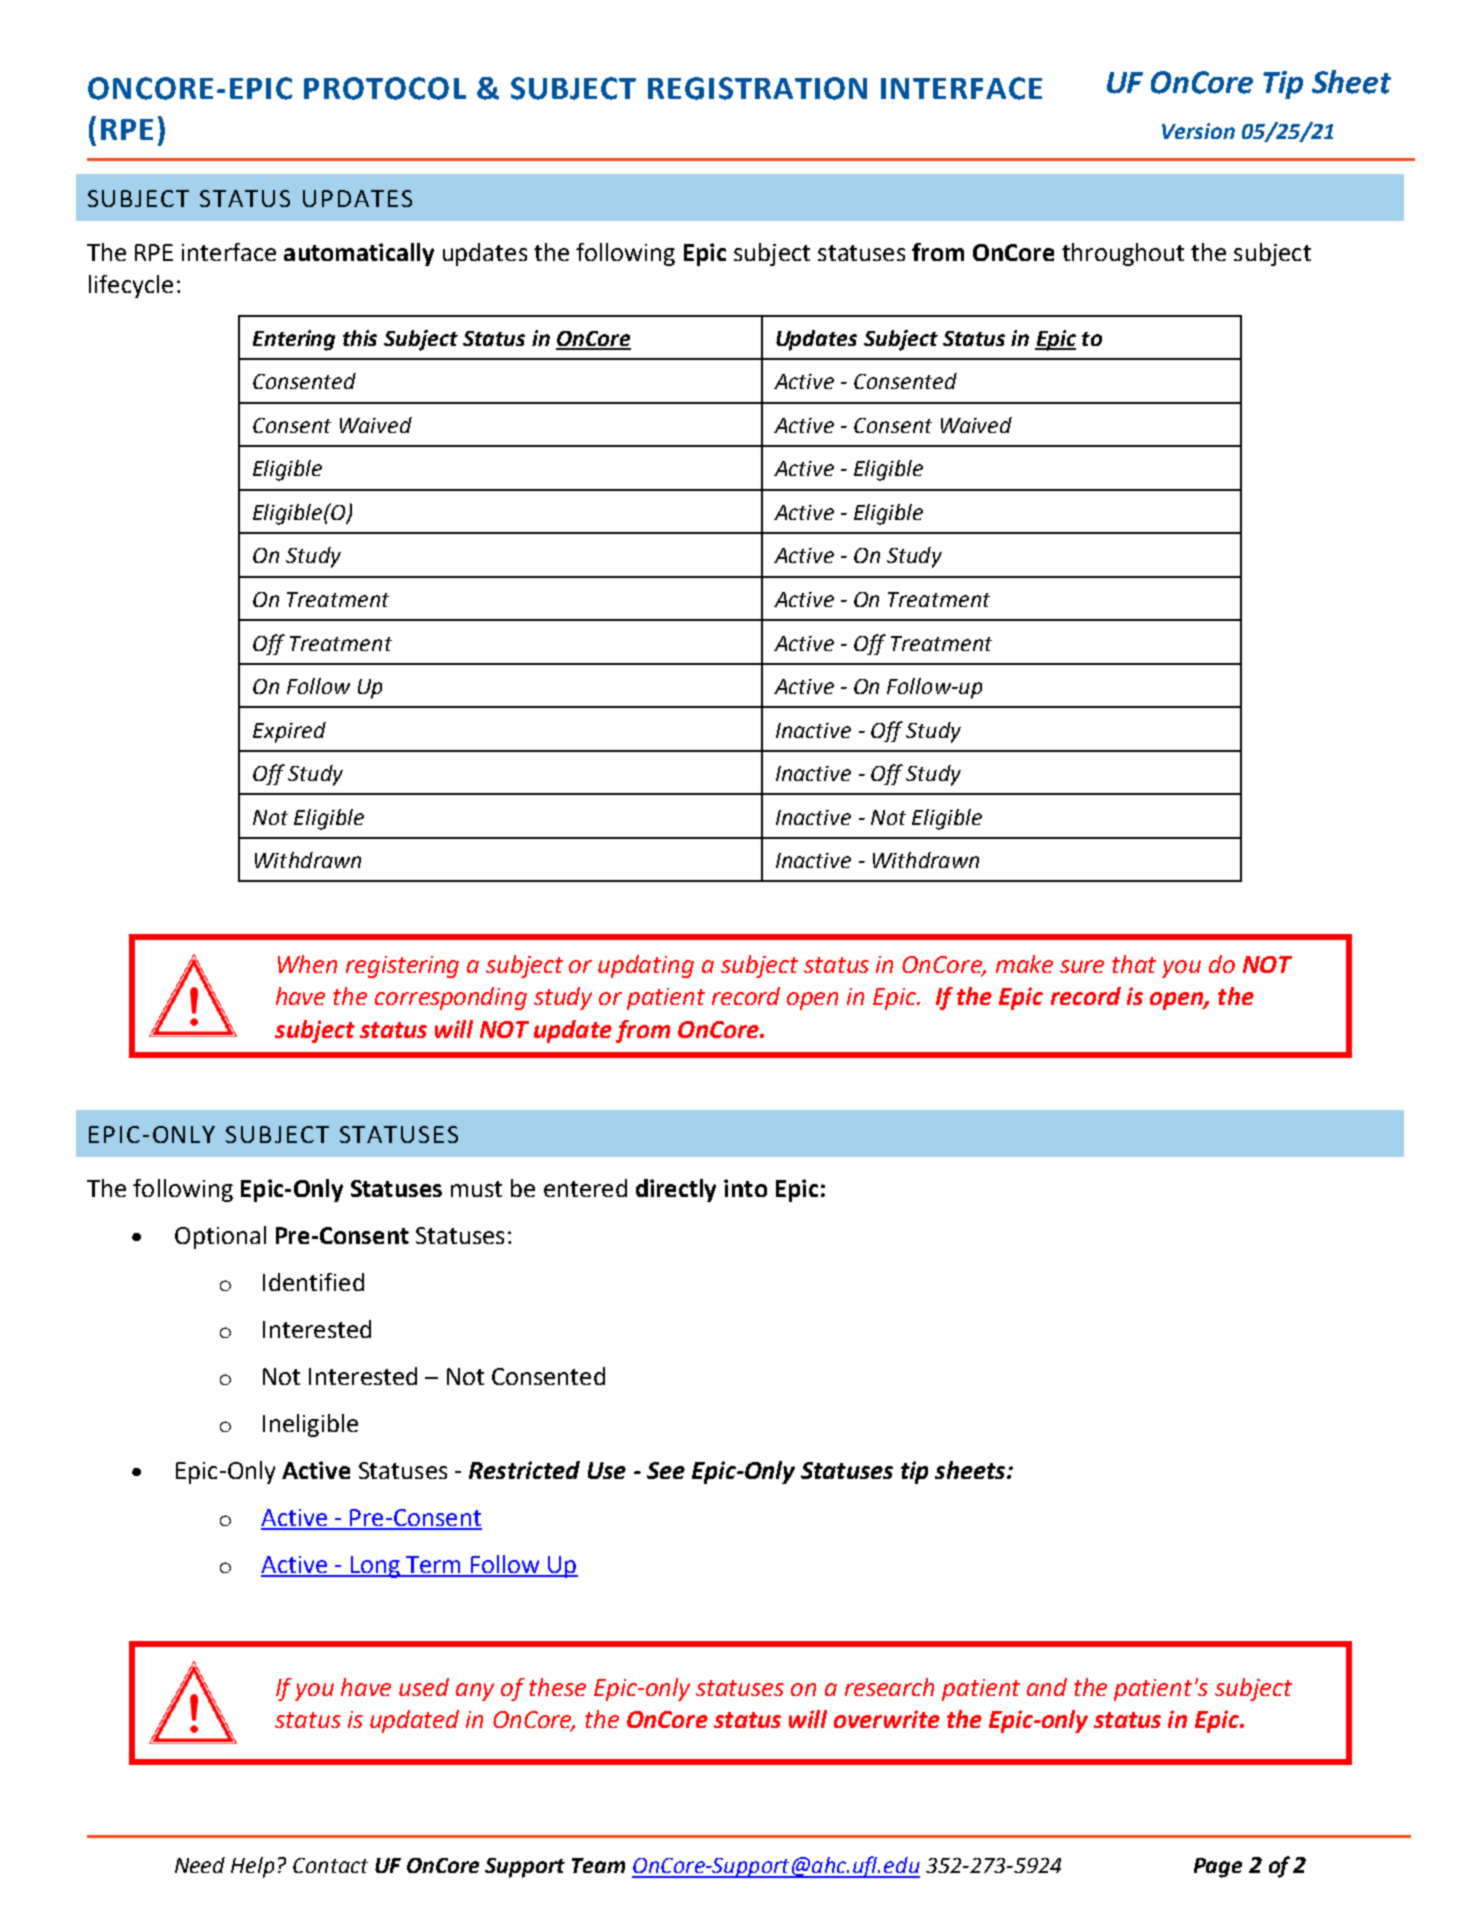 Image resolution: width=1480 pixels, height=1915 pixels. Describe the element at coordinates (598, 1865) in the page. I see `Team` at that location.
